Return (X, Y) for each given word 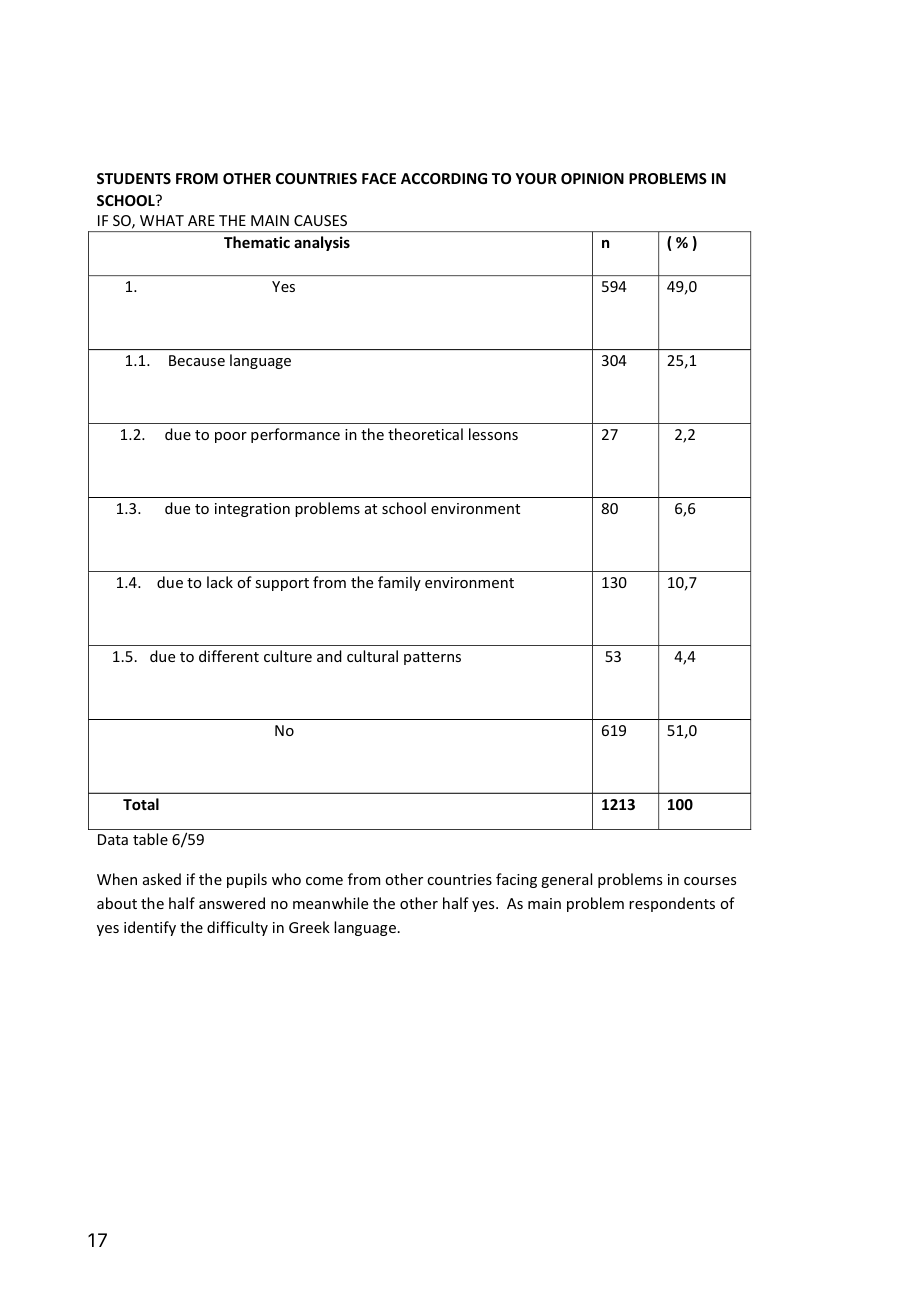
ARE (201, 220)
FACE (379, 178)
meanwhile (330, 903)
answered (232, 903)
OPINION (592, 178)
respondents (672, 904)
